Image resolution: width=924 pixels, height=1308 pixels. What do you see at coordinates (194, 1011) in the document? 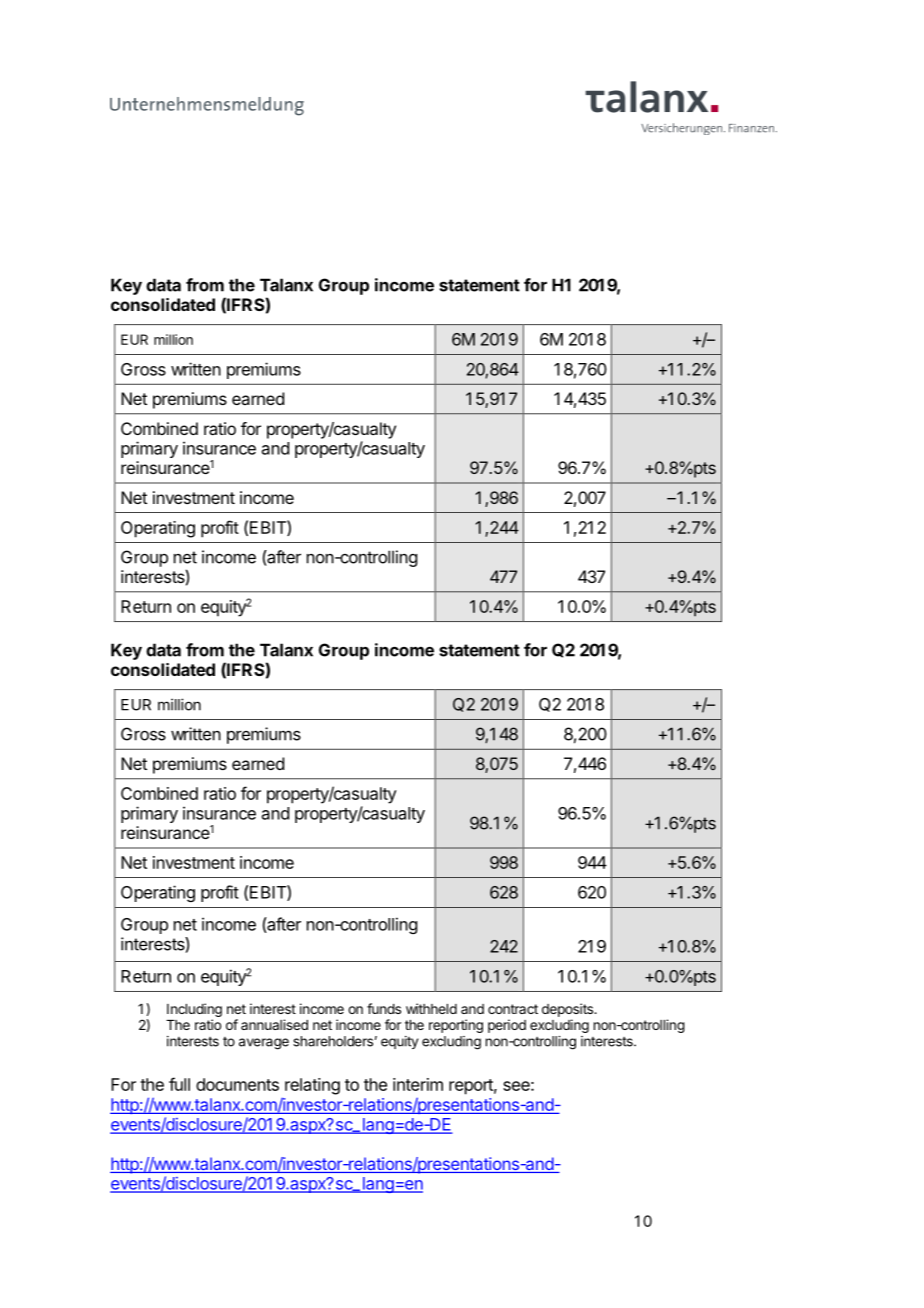
I see `Including` at bounding box center [194, 1011].
